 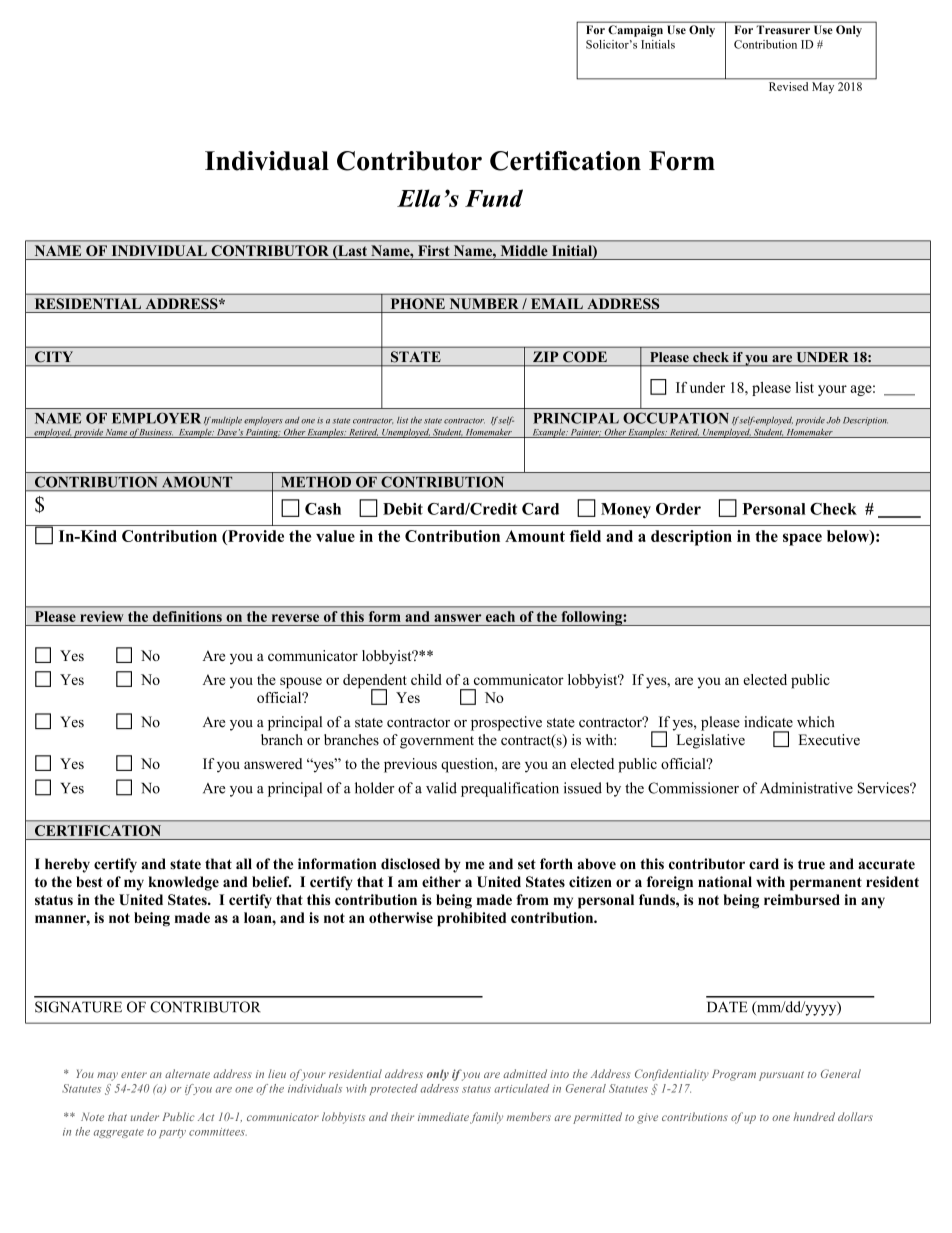 I want to click on family, so click(x=486, y=1118).
